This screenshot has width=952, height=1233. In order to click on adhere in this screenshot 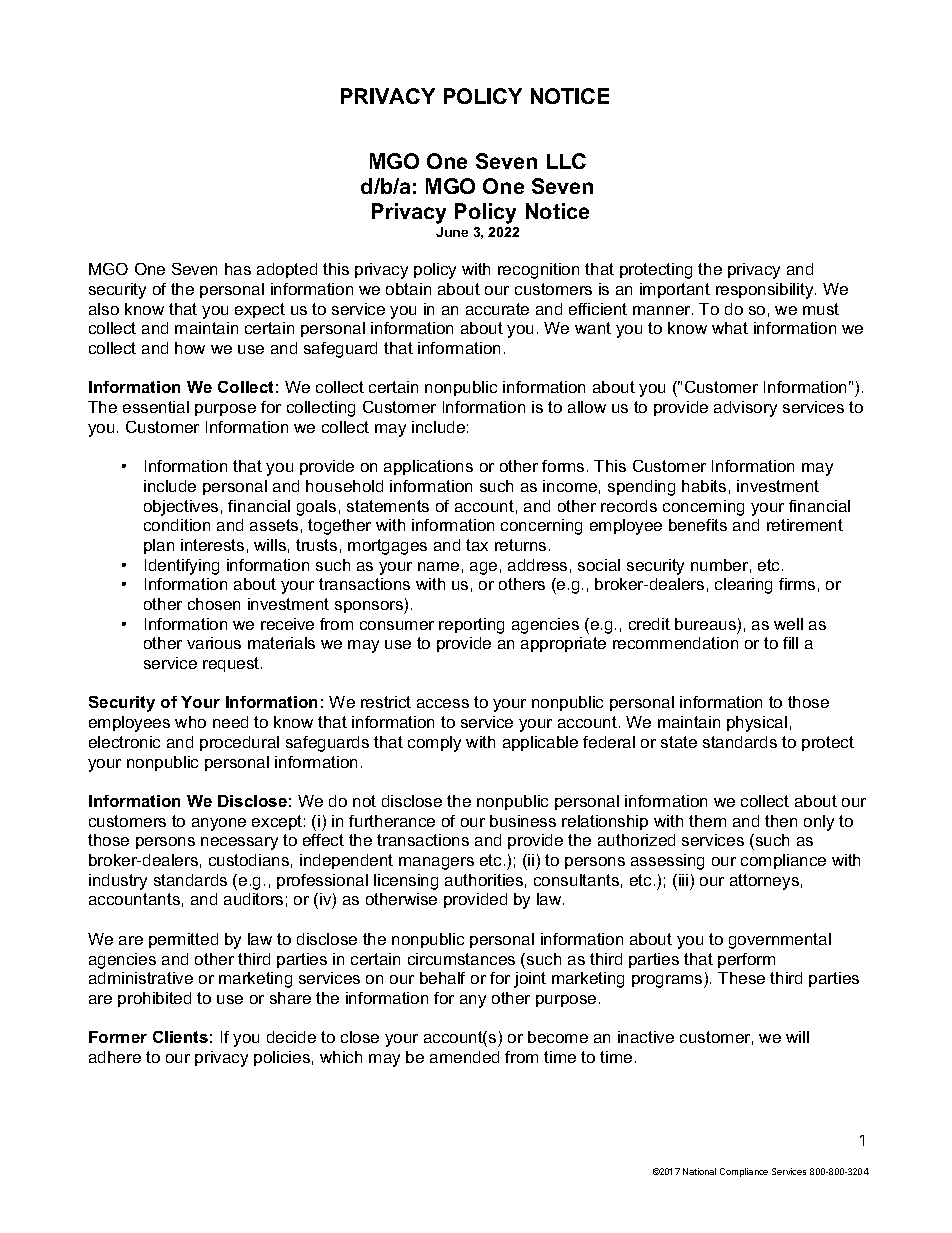, I will do `click(115, 1057)`.
